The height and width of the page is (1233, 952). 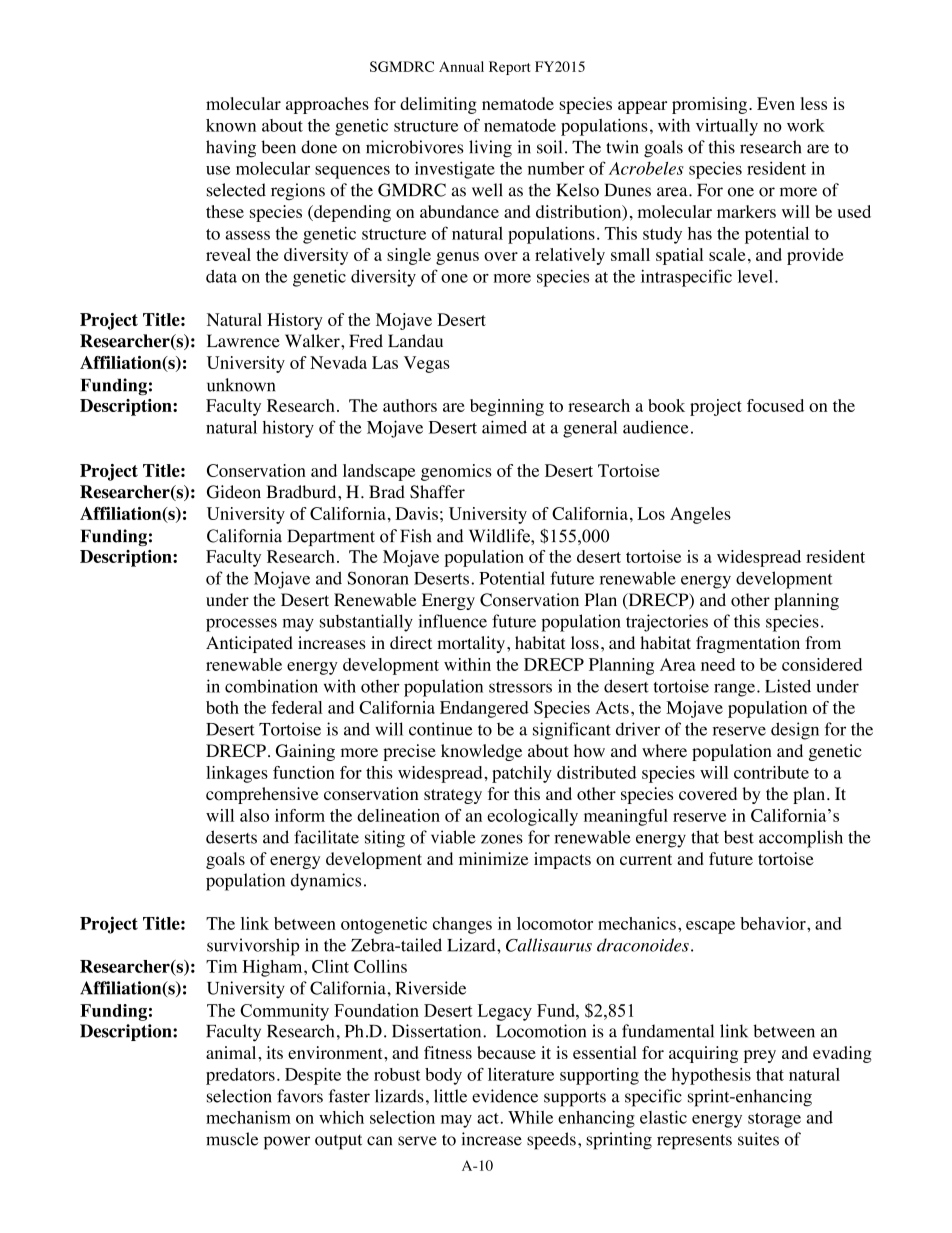 I want to click on storage, so click(x=774, y=1120).
